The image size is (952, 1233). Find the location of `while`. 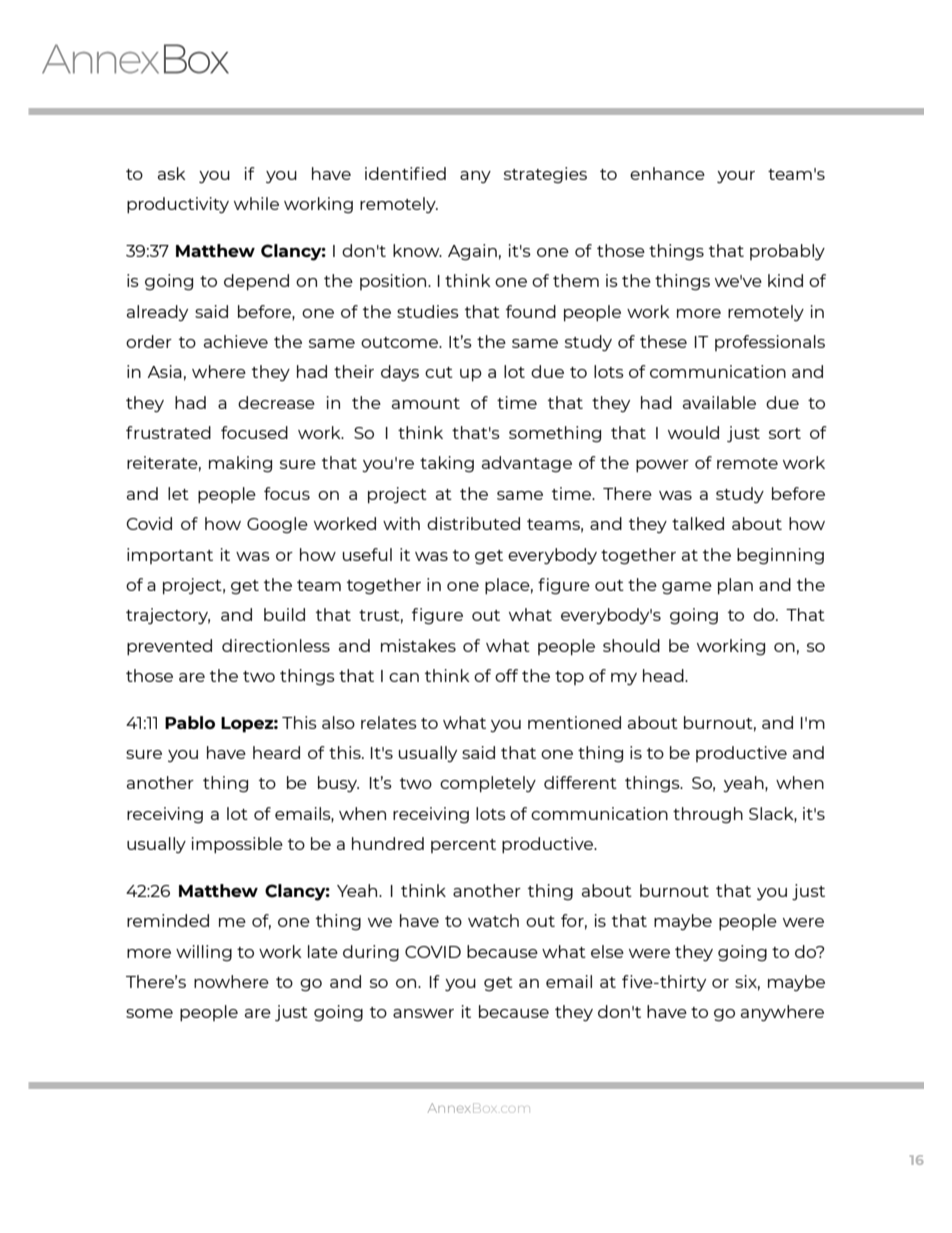

while is located at coordinates (256, 203).
